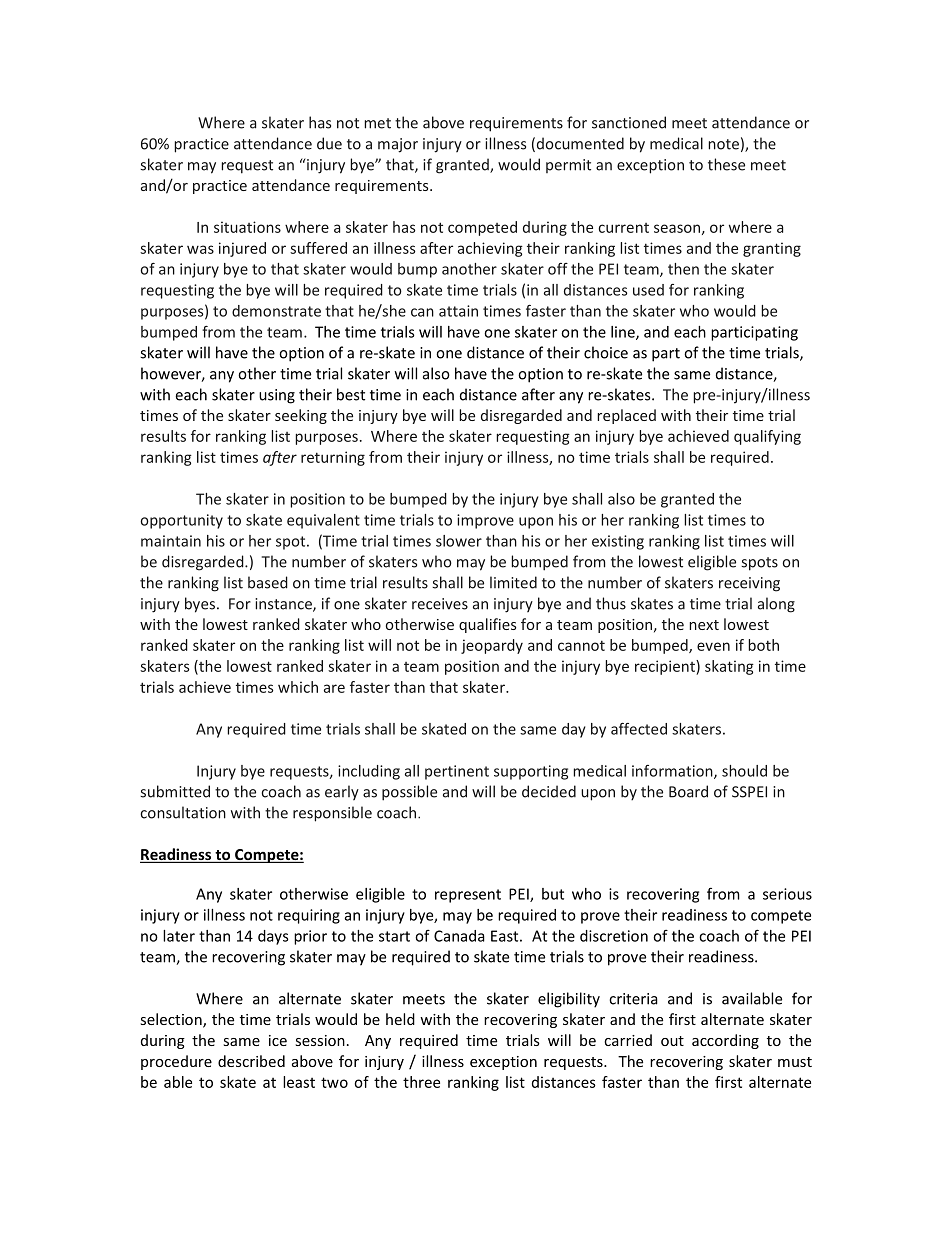  I want to click on qualifies, so click(487, 625).
